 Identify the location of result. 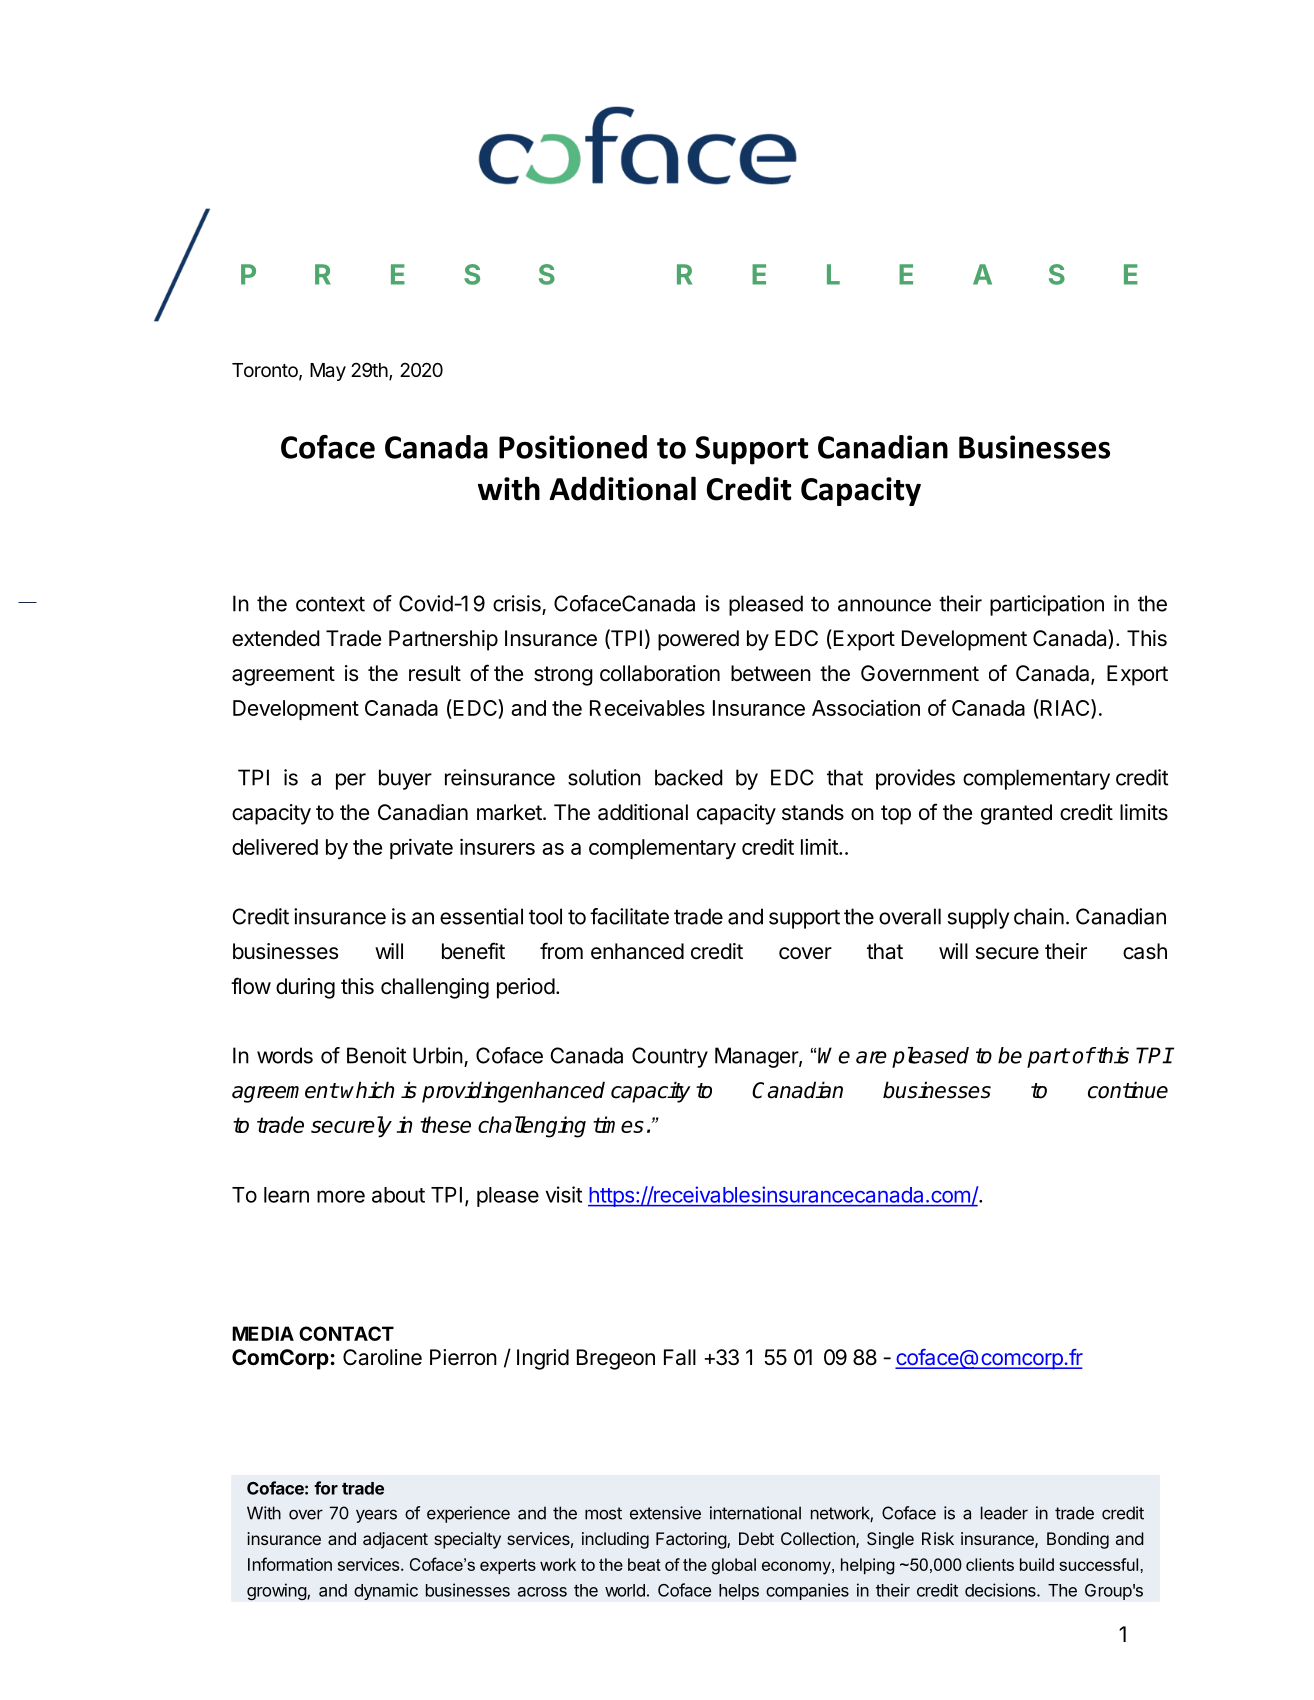
(435, 673).
